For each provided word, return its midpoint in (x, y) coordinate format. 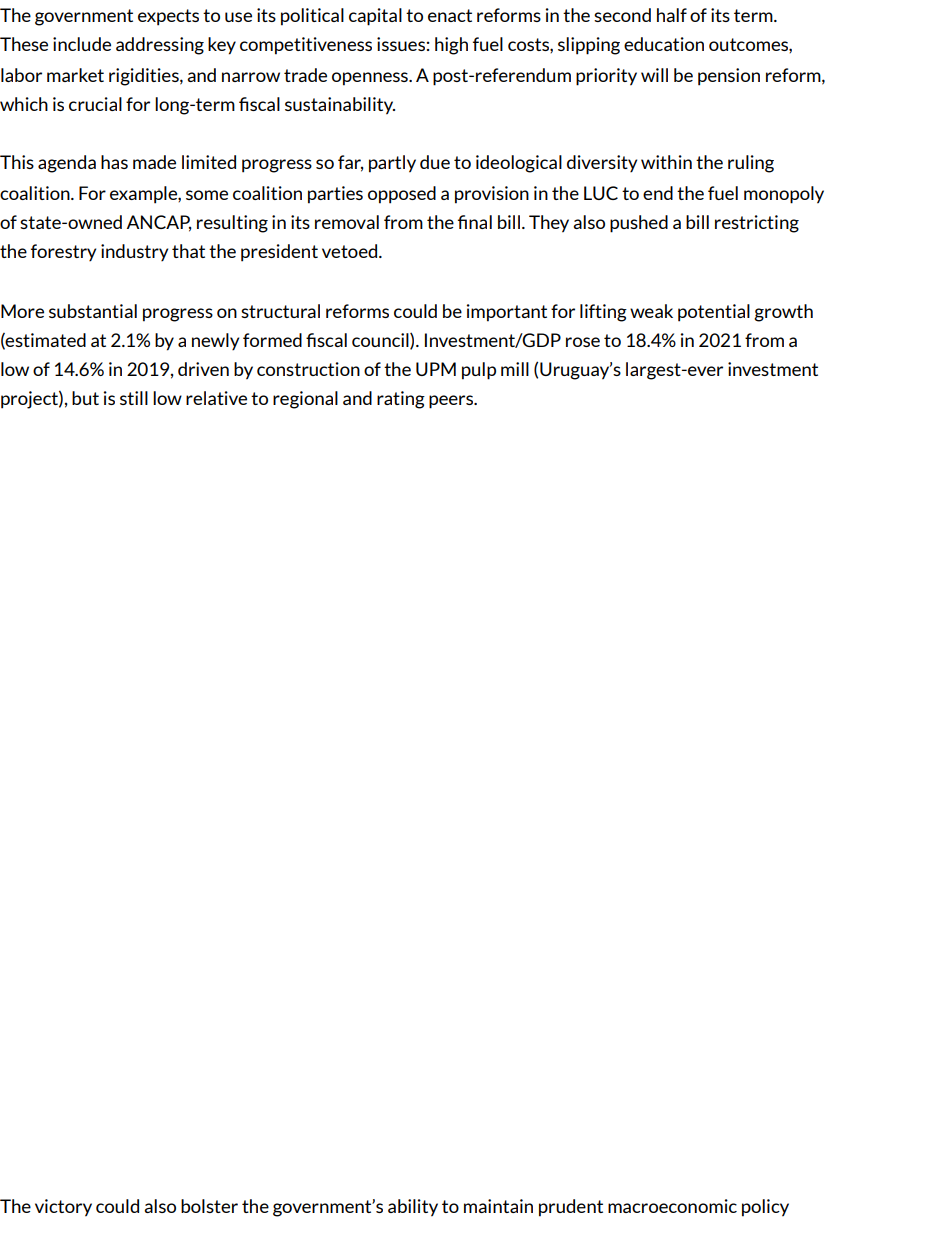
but (85, 398)
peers (452, 402)
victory (63, 1208)
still (134, 398)
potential (714, 313)
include (82, 44)
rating (401, 400)
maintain (498, 1206)
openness (371, 79)
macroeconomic (672, 1206)
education (664, 44)
